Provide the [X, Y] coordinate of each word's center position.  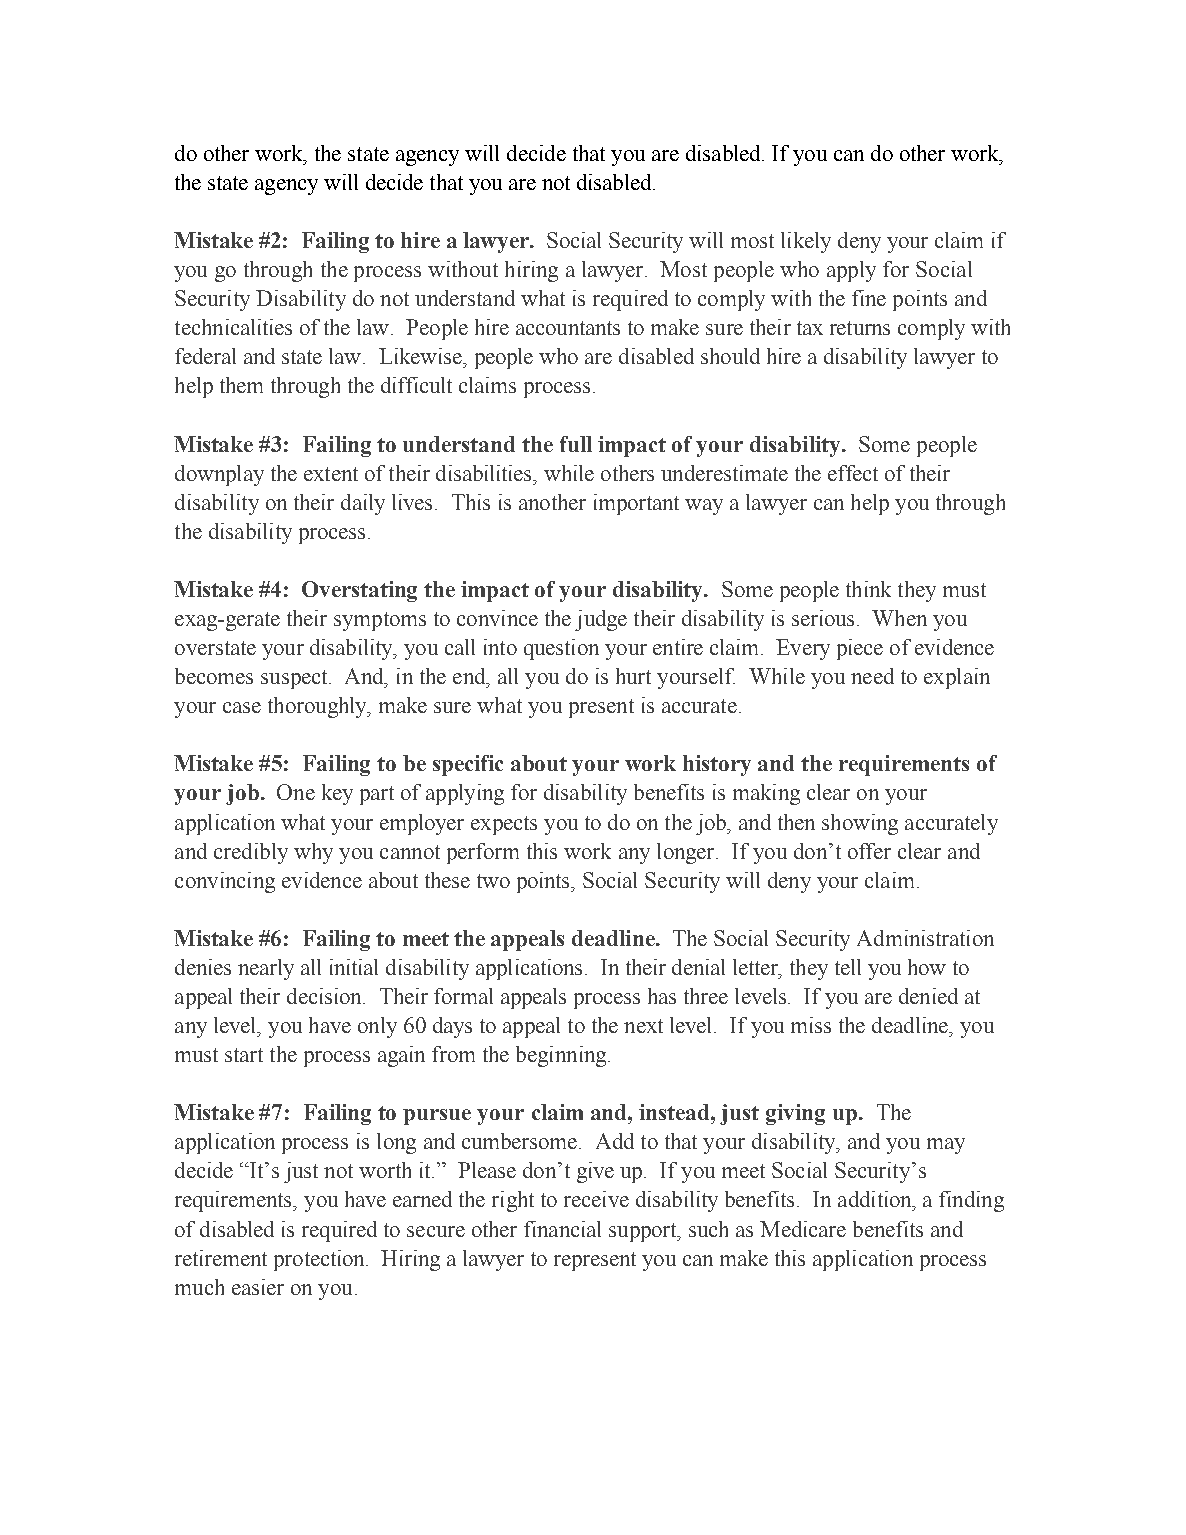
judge [601, 620]
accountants [568, 328]
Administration [925, 938]
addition [876, 1199]
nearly [266, 969]
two [493, 881]
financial [562, 1229]
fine [869, 298]
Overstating [359, 591]
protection [321, 1260]
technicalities [233, 327]
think [868, 589]
